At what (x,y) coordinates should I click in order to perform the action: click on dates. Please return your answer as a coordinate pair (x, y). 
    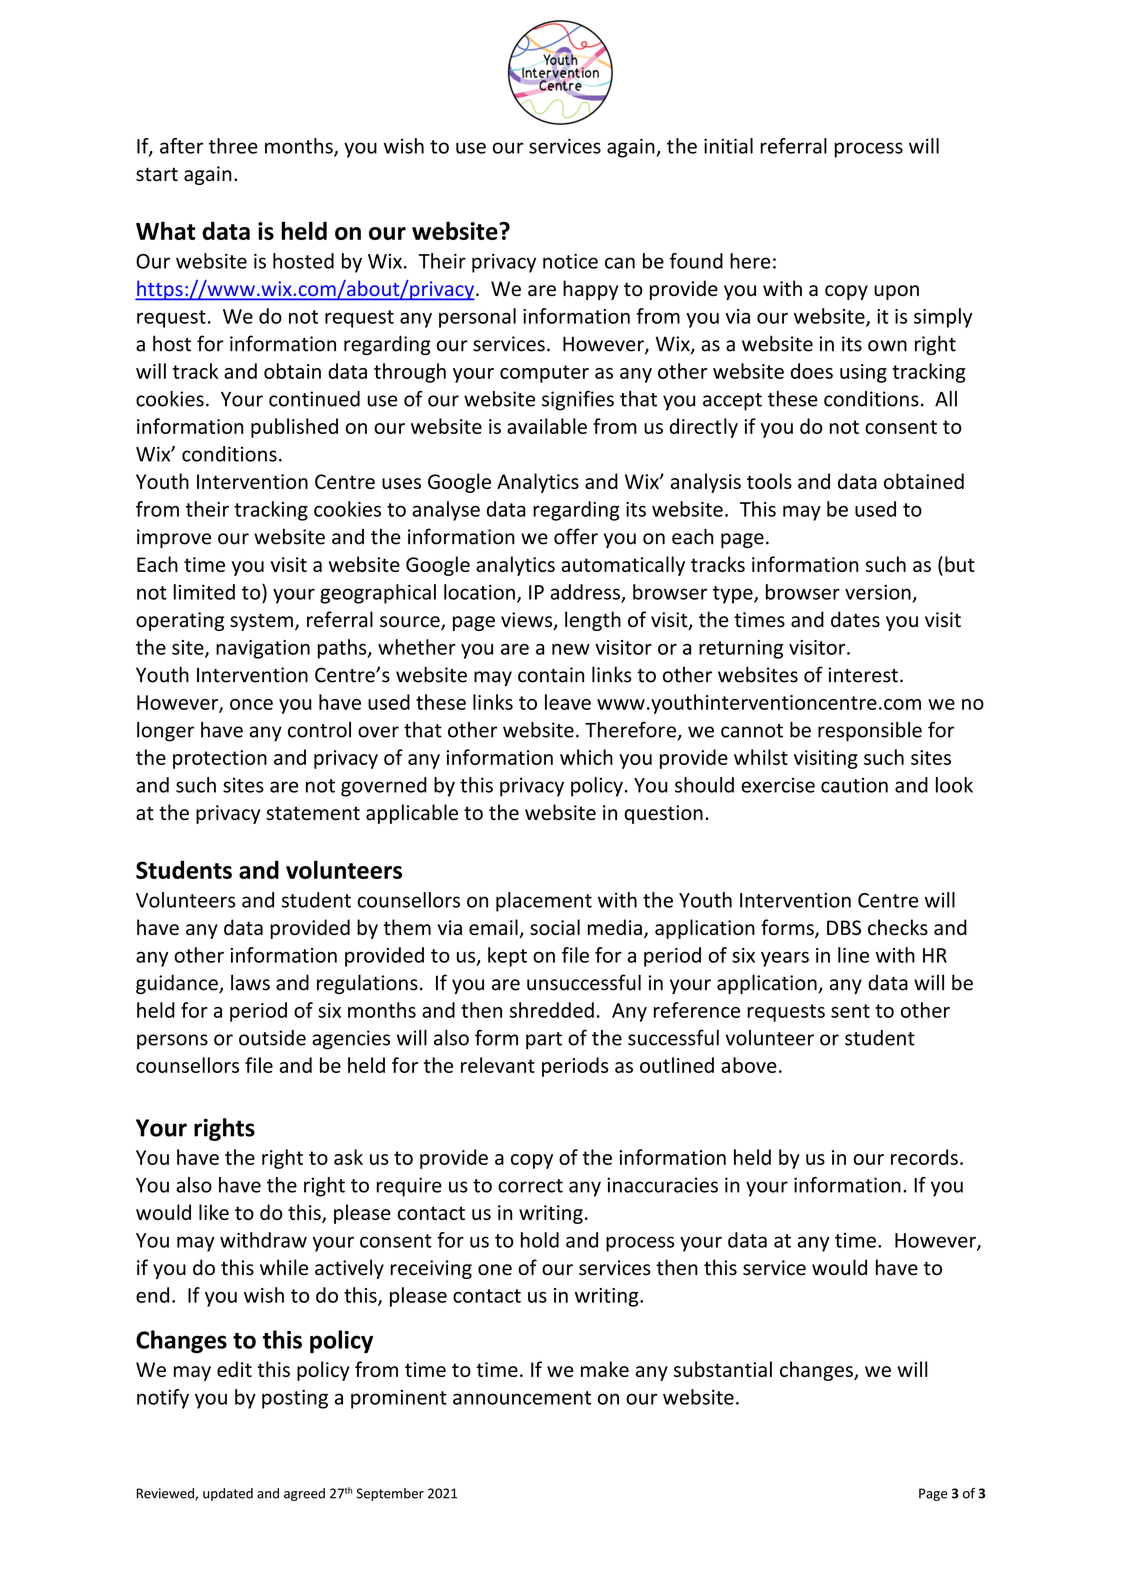
    Looking at the image, I should click on (855, 619).
